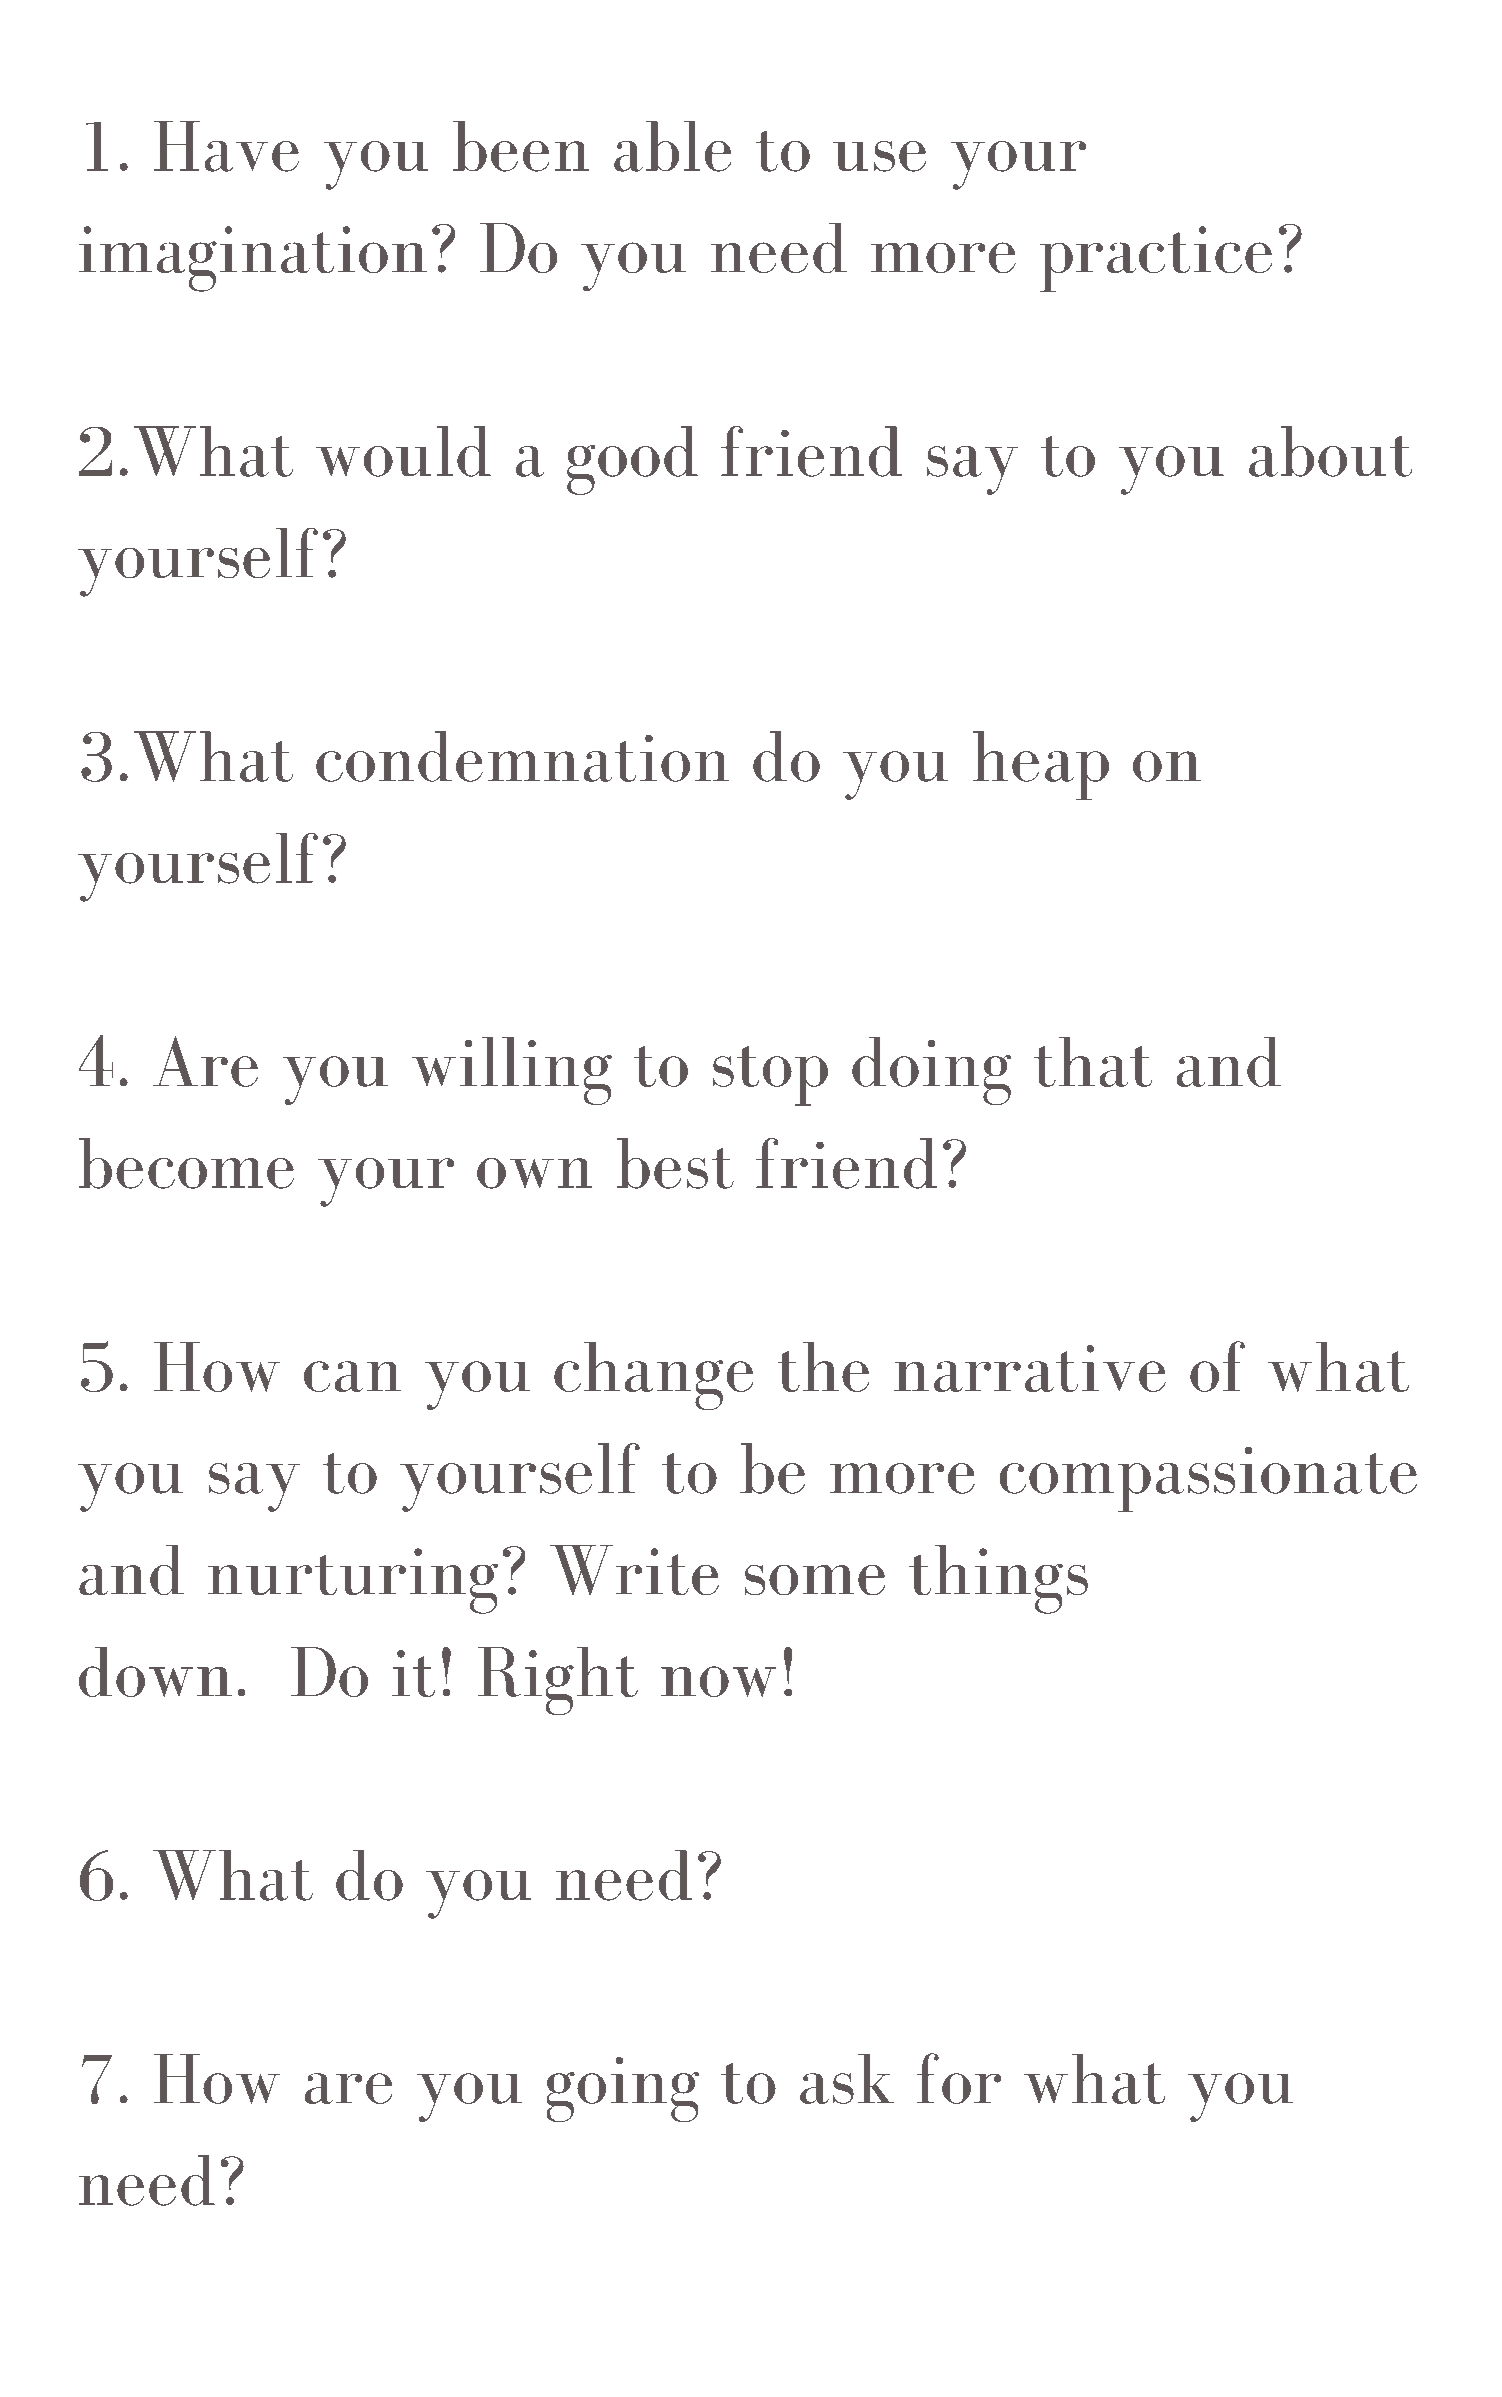 The width and height of the page is (1502, 2397). I want to click on condemnation, so click(522, 756).
